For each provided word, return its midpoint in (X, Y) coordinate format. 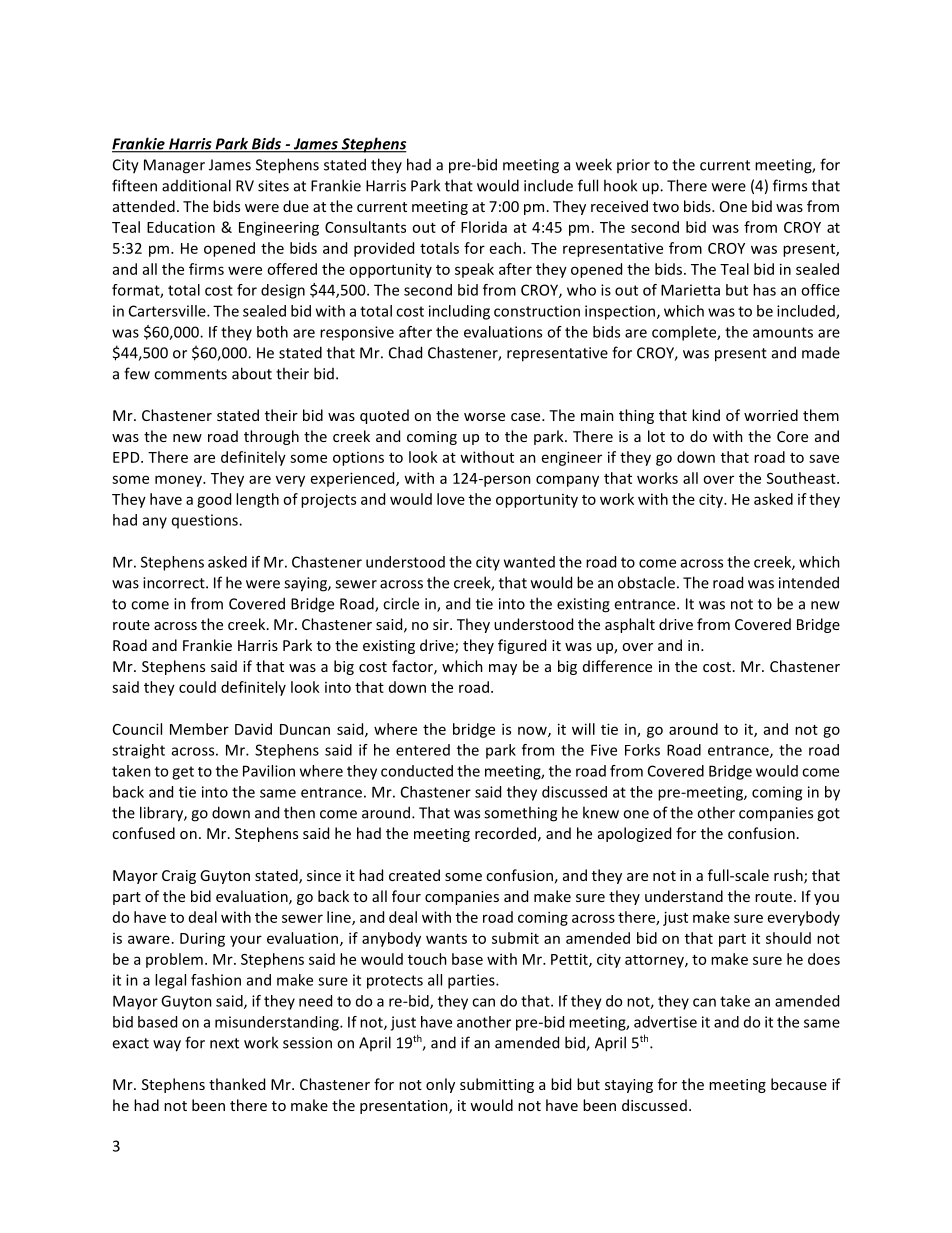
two (666, 207)
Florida (484, 227)
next (224, 1043)
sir (442, 624)
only (440, 1085)
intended (809, 582)
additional (196, 185)
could (197, 687)
